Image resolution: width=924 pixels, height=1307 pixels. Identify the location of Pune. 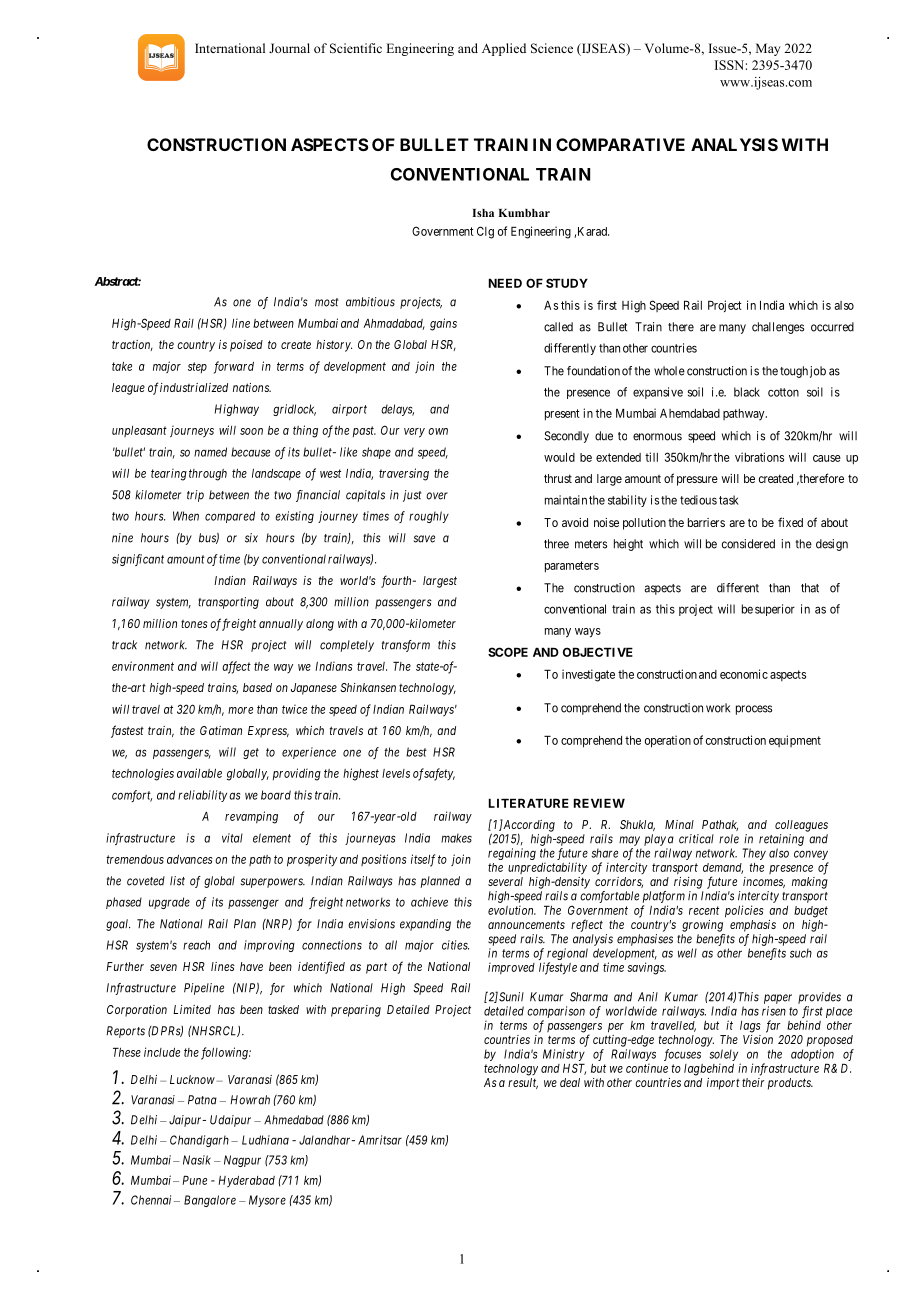
(194, 1180).
